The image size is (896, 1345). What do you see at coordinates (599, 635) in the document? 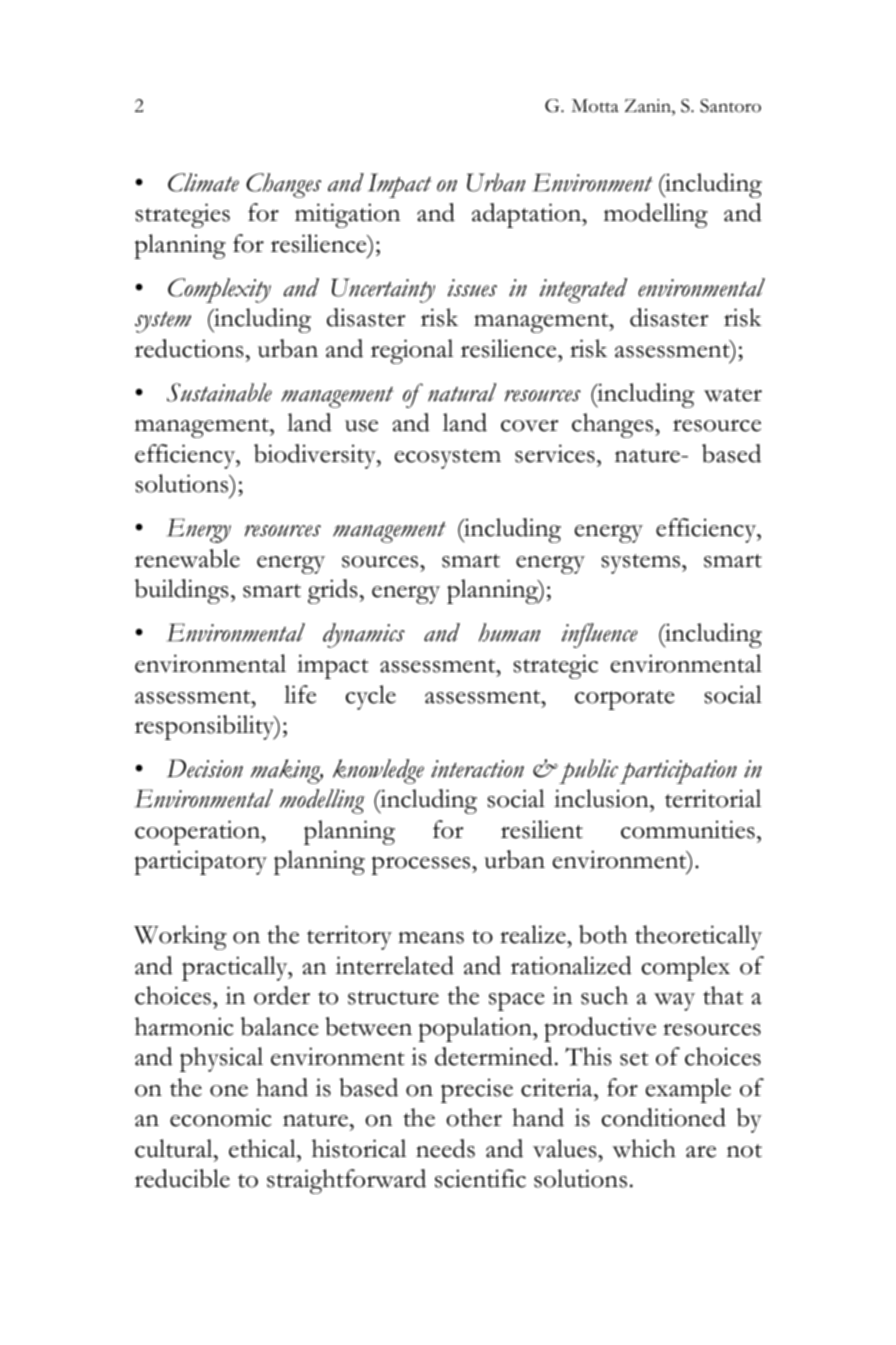
I see `influence` at bounding box center [599, 635].
